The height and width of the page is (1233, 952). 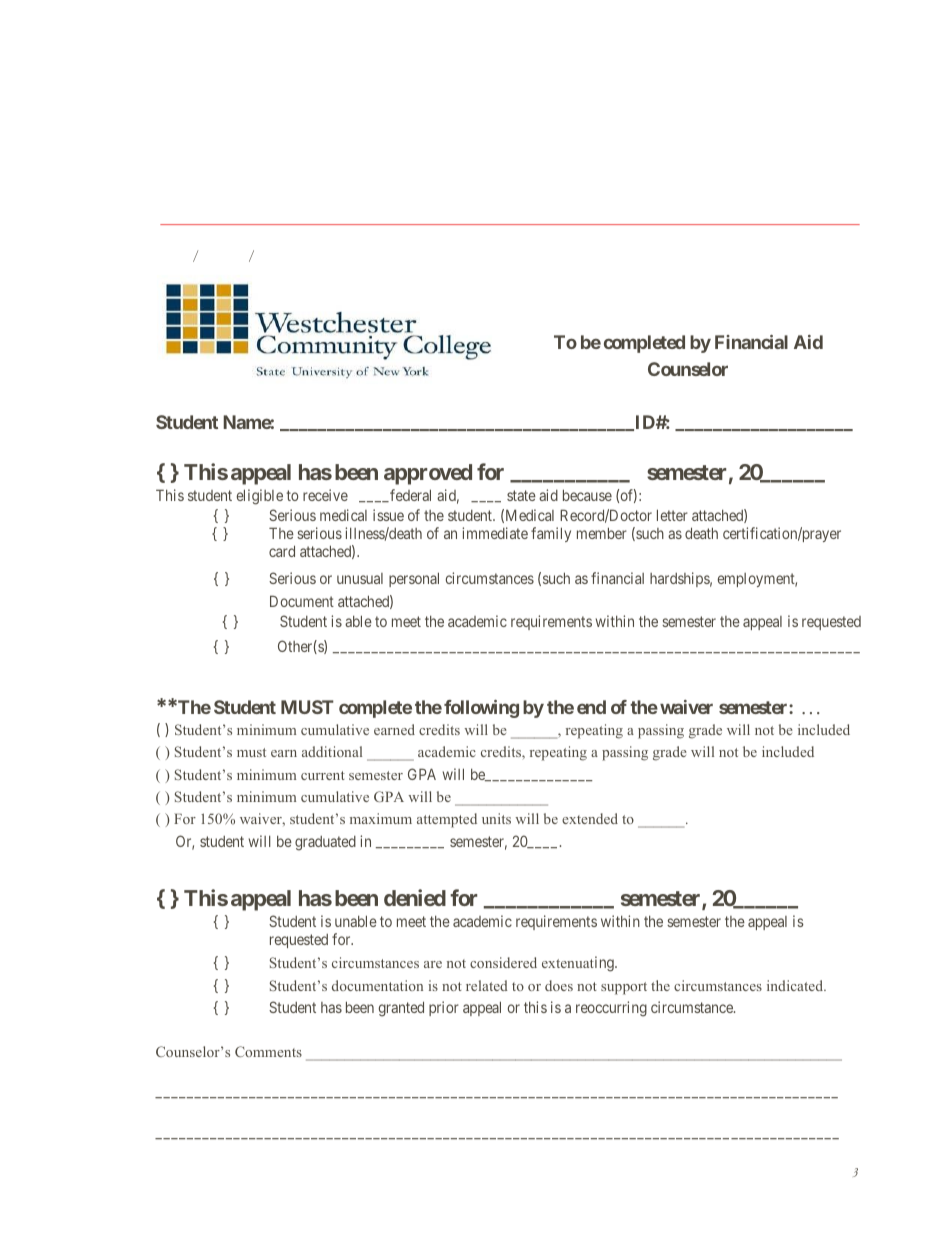 What do you see at coordinates (268, 1051) in the page?
I see `Comments` at bounding box center [268, 1051].
